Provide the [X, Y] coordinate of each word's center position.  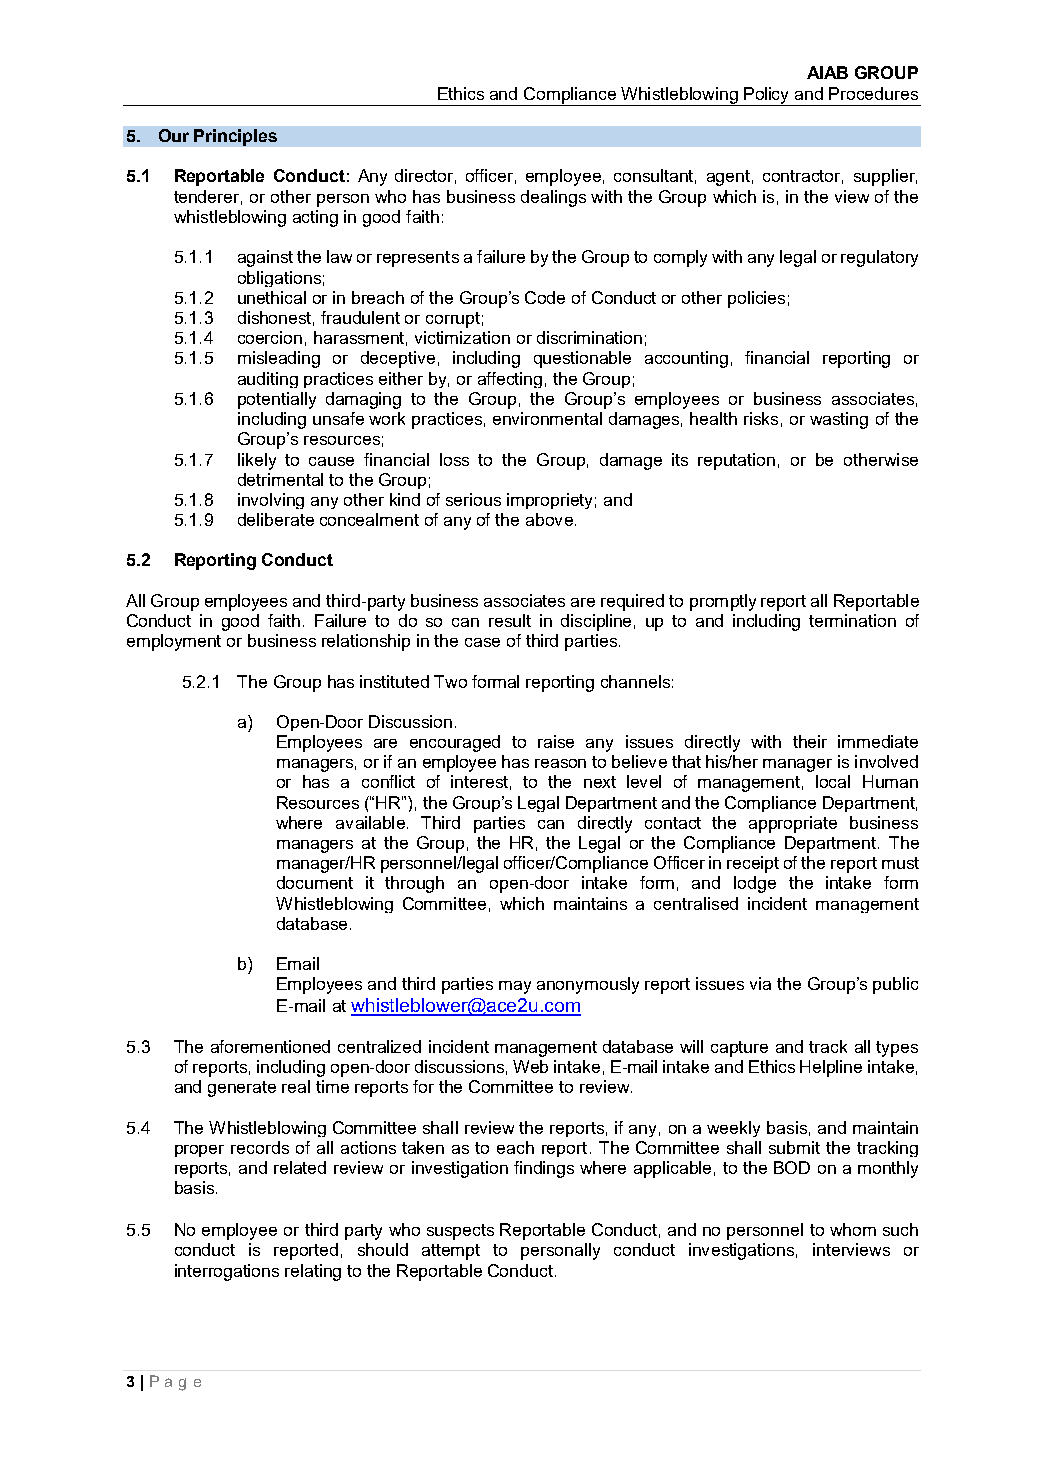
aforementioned [270, 1046]
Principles [235, 137]
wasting [839, 420]
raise [556, 741]
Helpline [831, 1068]
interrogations [227, 1272]
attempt [451, 1252]
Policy [767, 96]
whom [853, 1229]
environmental [547, 418]
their [810, 741]
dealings [553, 198]
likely [257, 461]
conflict [388, 781]
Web [530, 1066]
